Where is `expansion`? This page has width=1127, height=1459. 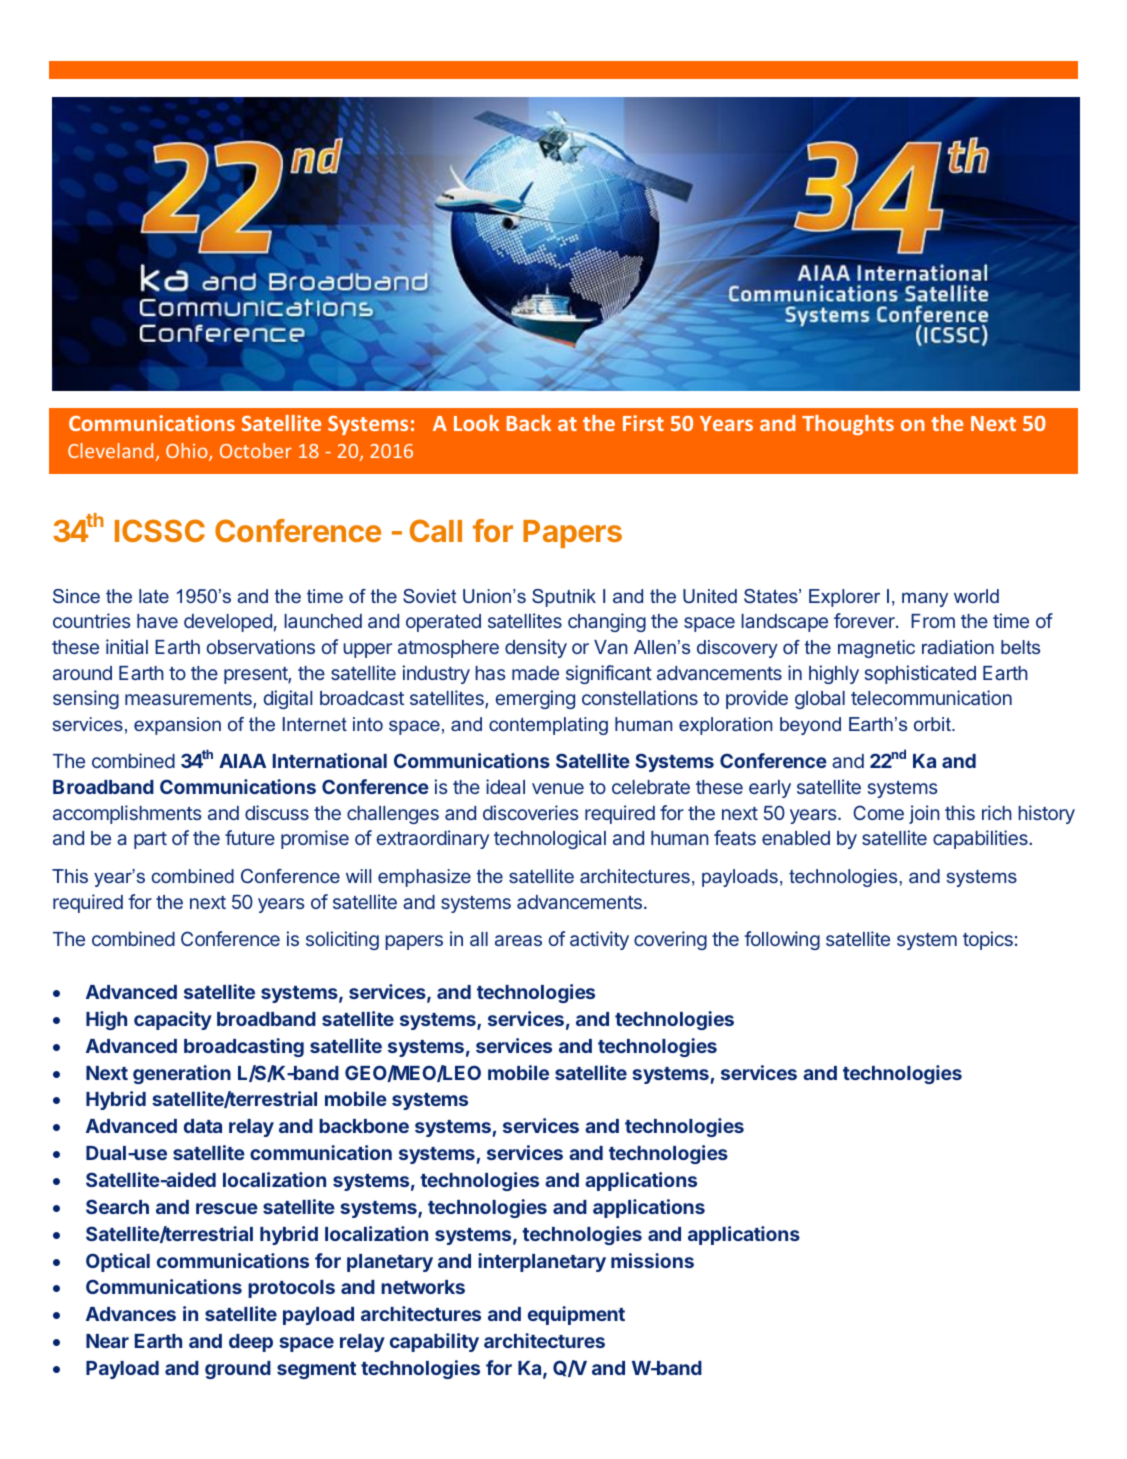
expansion is located at coordinates (177, 726).
